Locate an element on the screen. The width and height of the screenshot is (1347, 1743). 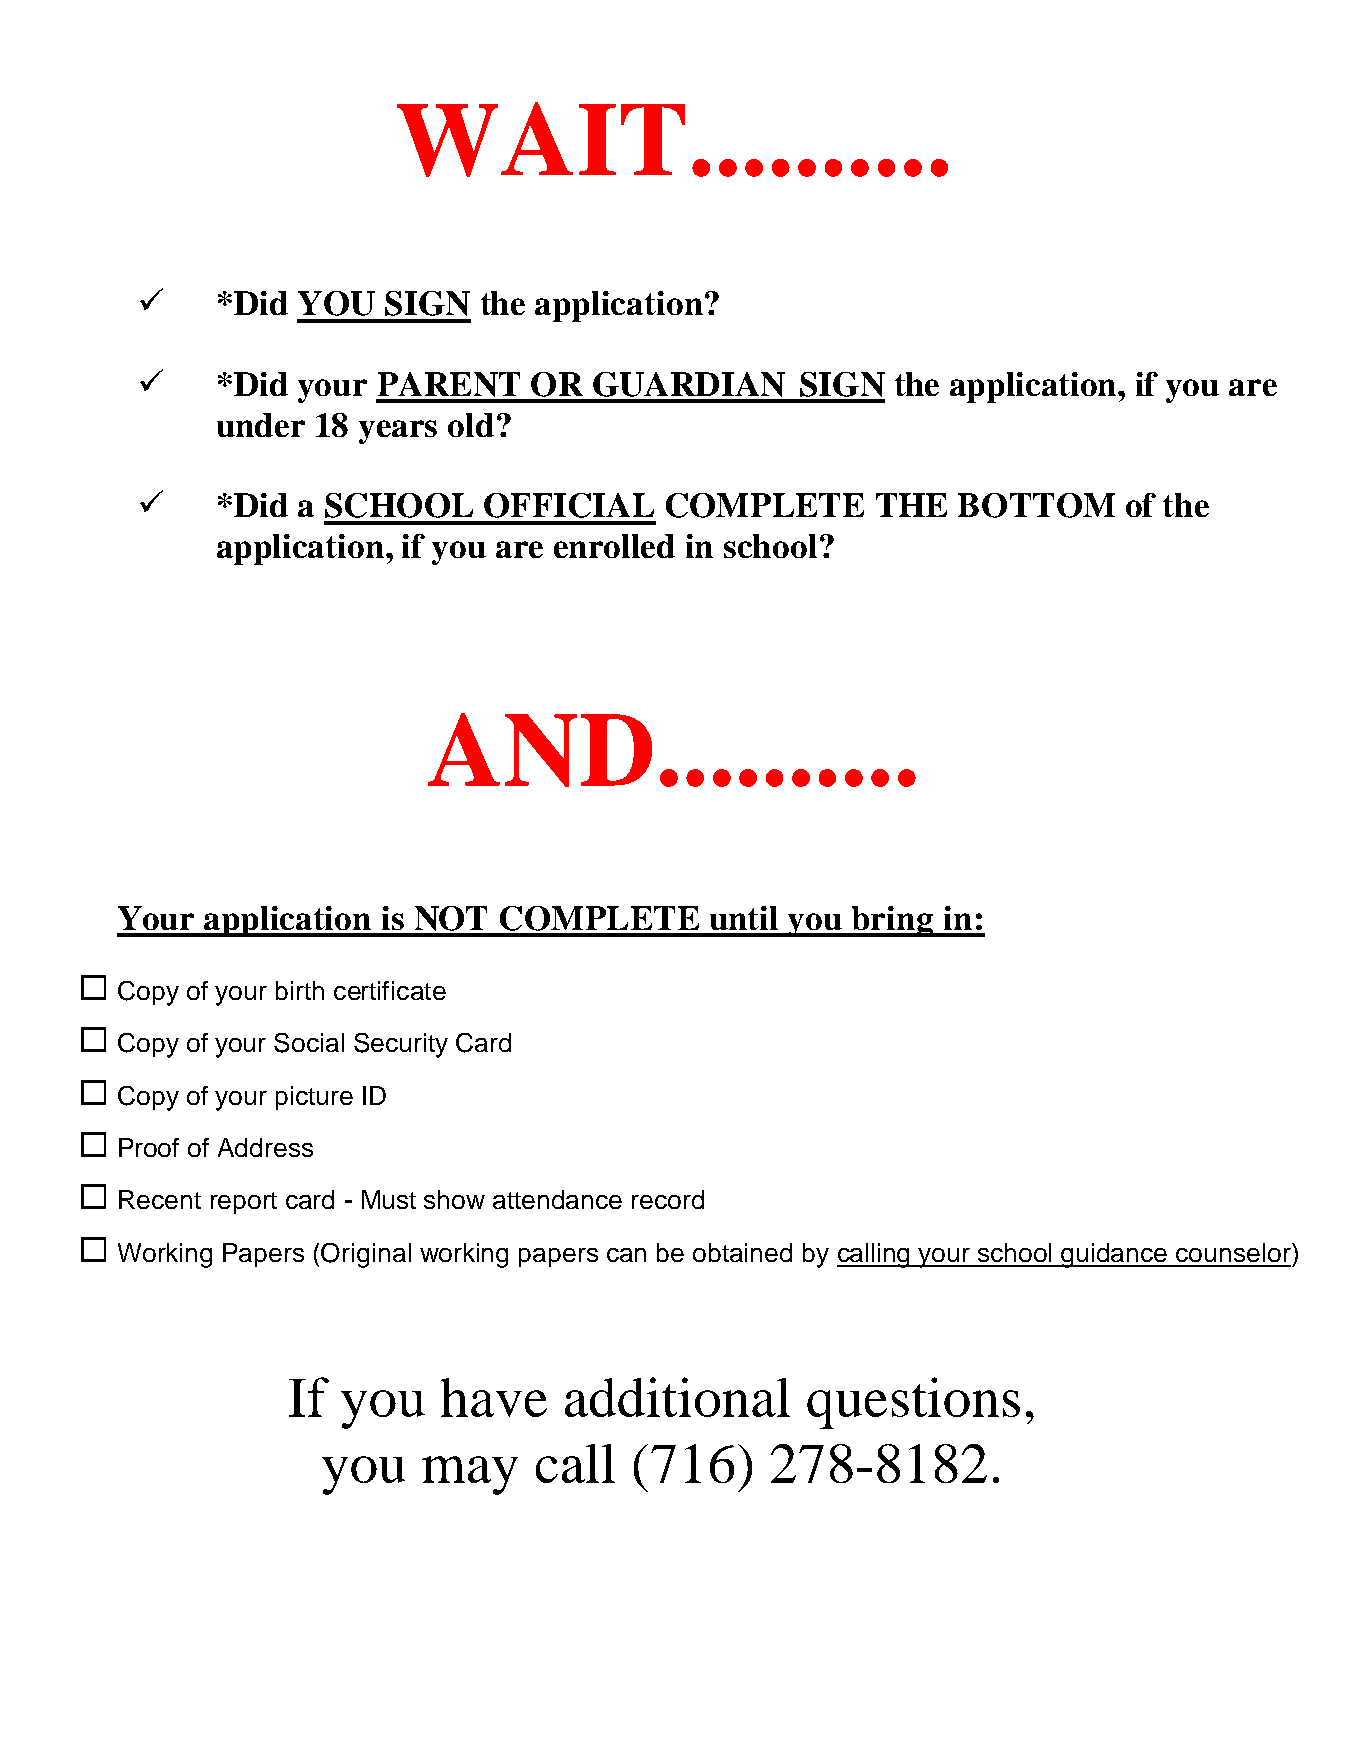
BOTTOM is located at coordinates (1036, 505).
